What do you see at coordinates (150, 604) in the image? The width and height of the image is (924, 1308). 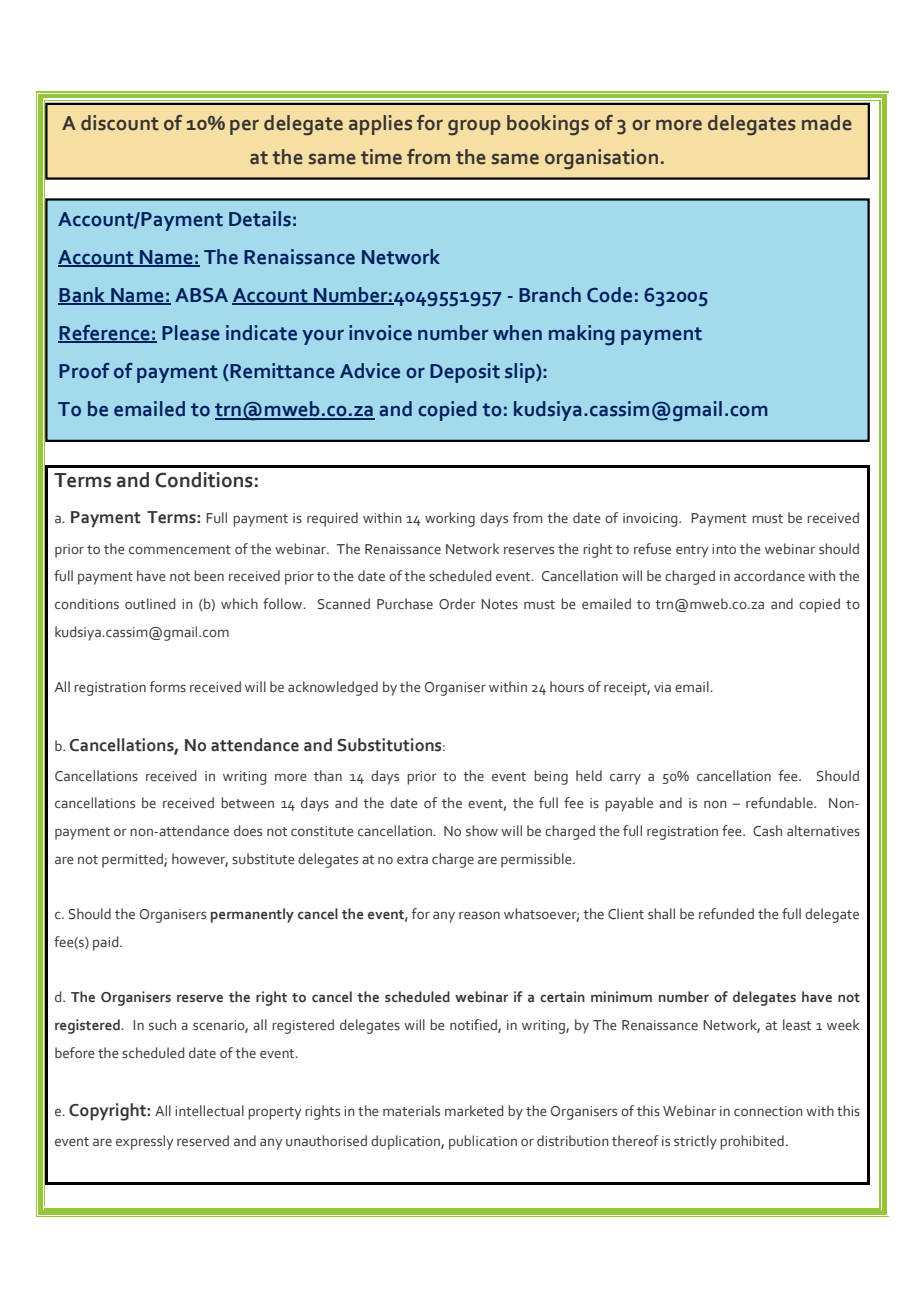 I see `outlined` at bounding box center [150, 604].
